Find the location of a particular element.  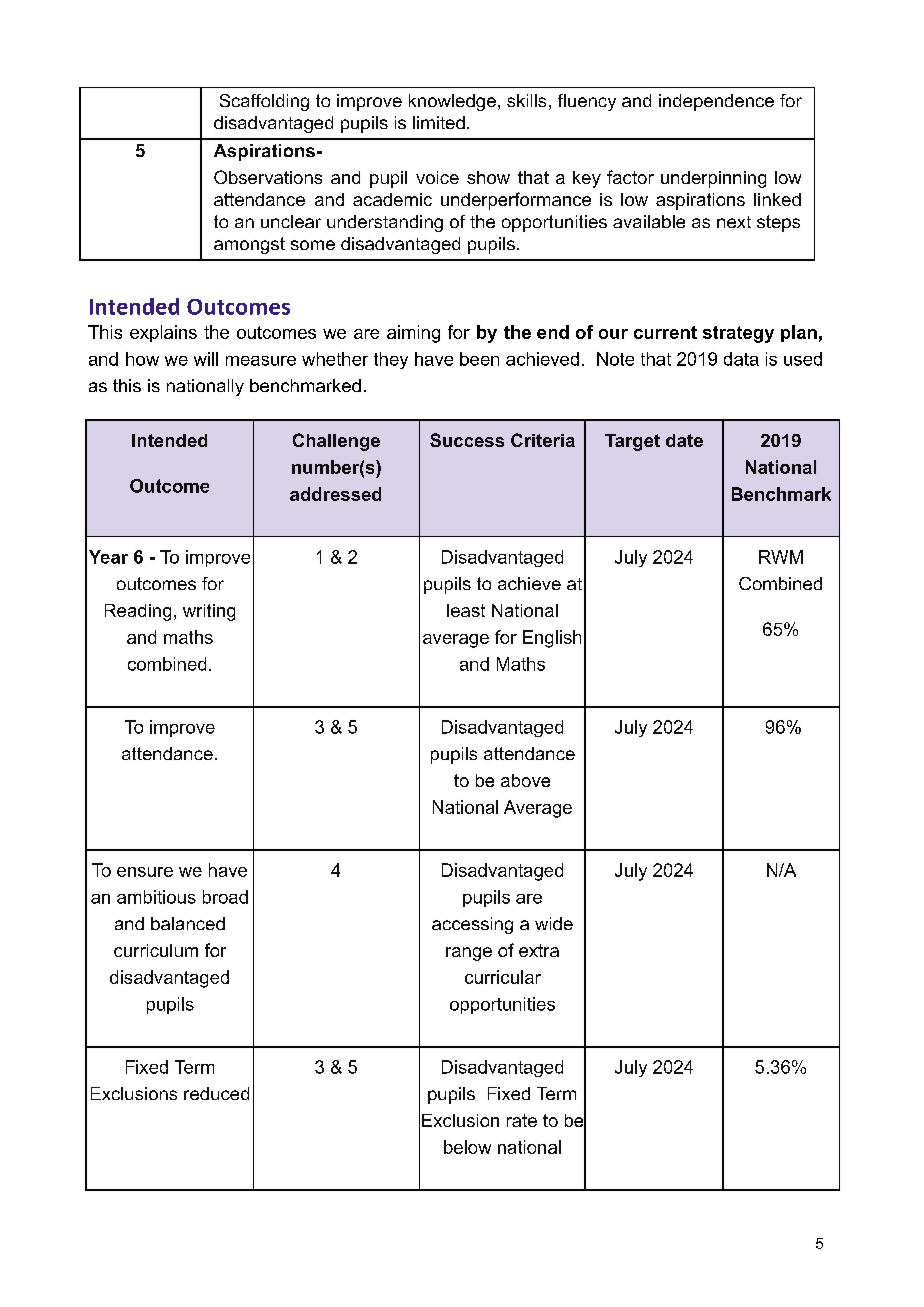

writing is located at coordinates (209, 612).
